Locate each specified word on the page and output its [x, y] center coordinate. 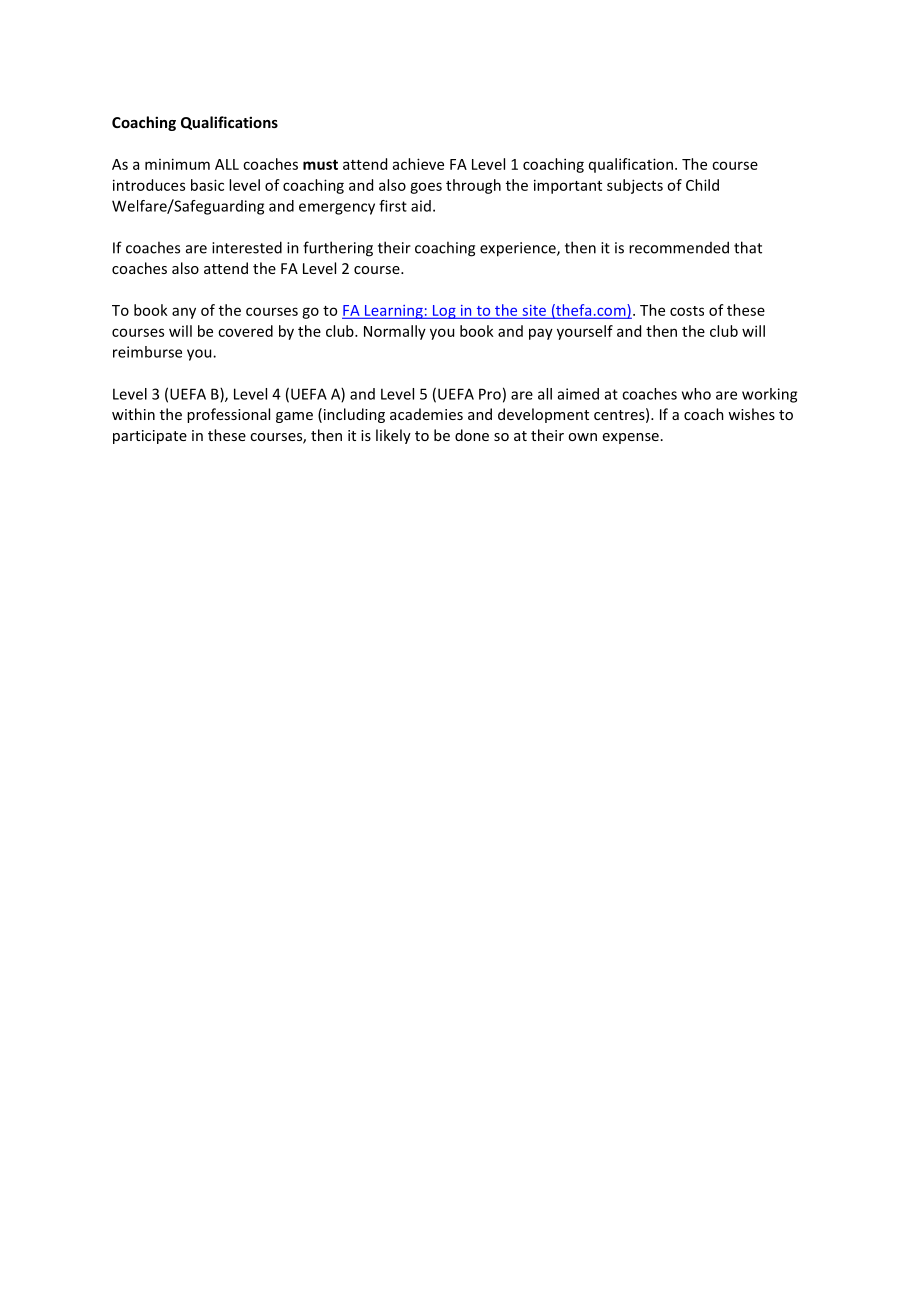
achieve [418, 164]
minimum [177, 164]
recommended [679, 247]
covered [245, 331]
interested [247, 247]
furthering [338, 249]
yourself [585, 332]
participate [150, 437]
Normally [395, 332]
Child [702, 185]
